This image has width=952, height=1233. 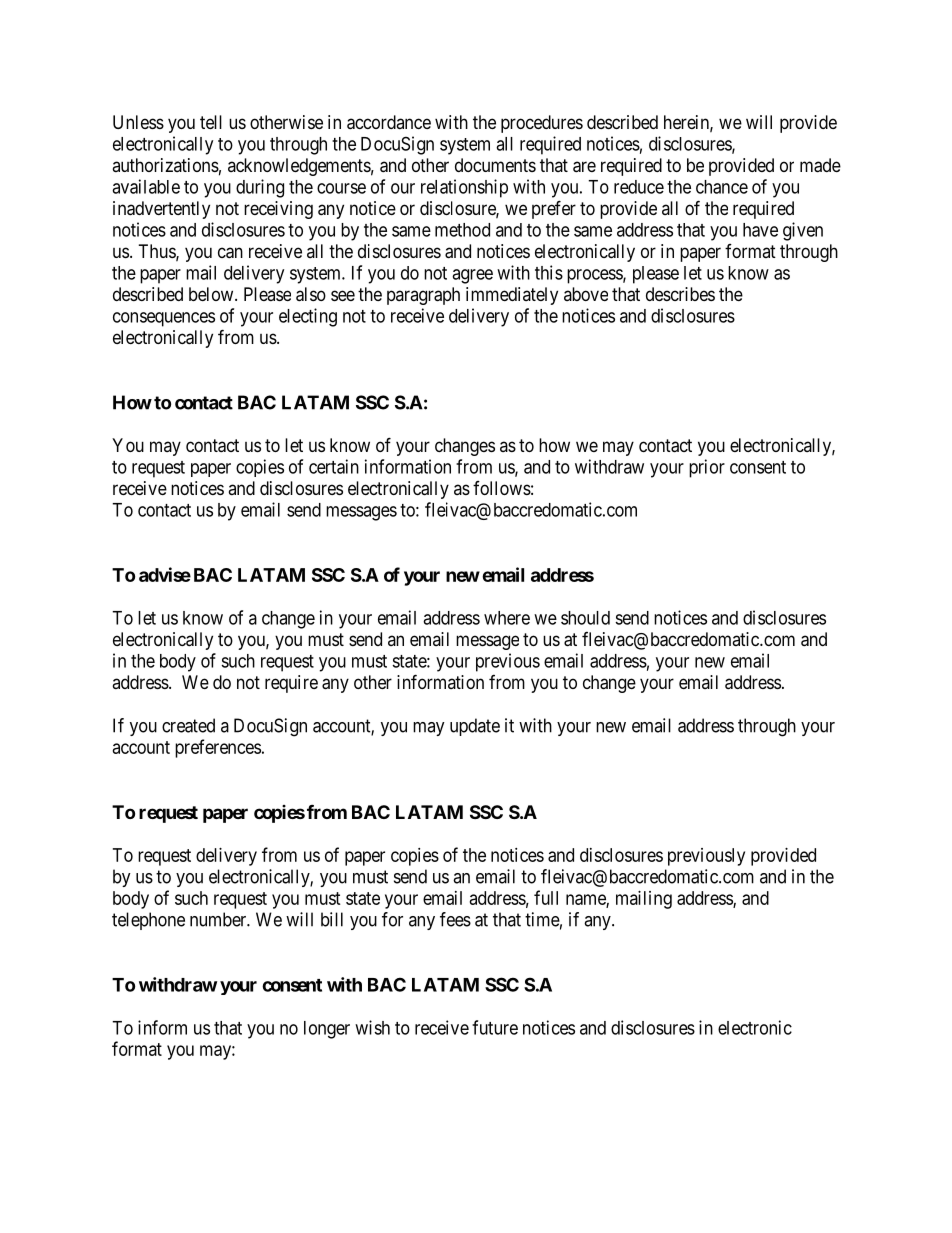 What do you see at coordinates (211, 122) in the image?
I see `tell` at bounding box center [211, 122].
